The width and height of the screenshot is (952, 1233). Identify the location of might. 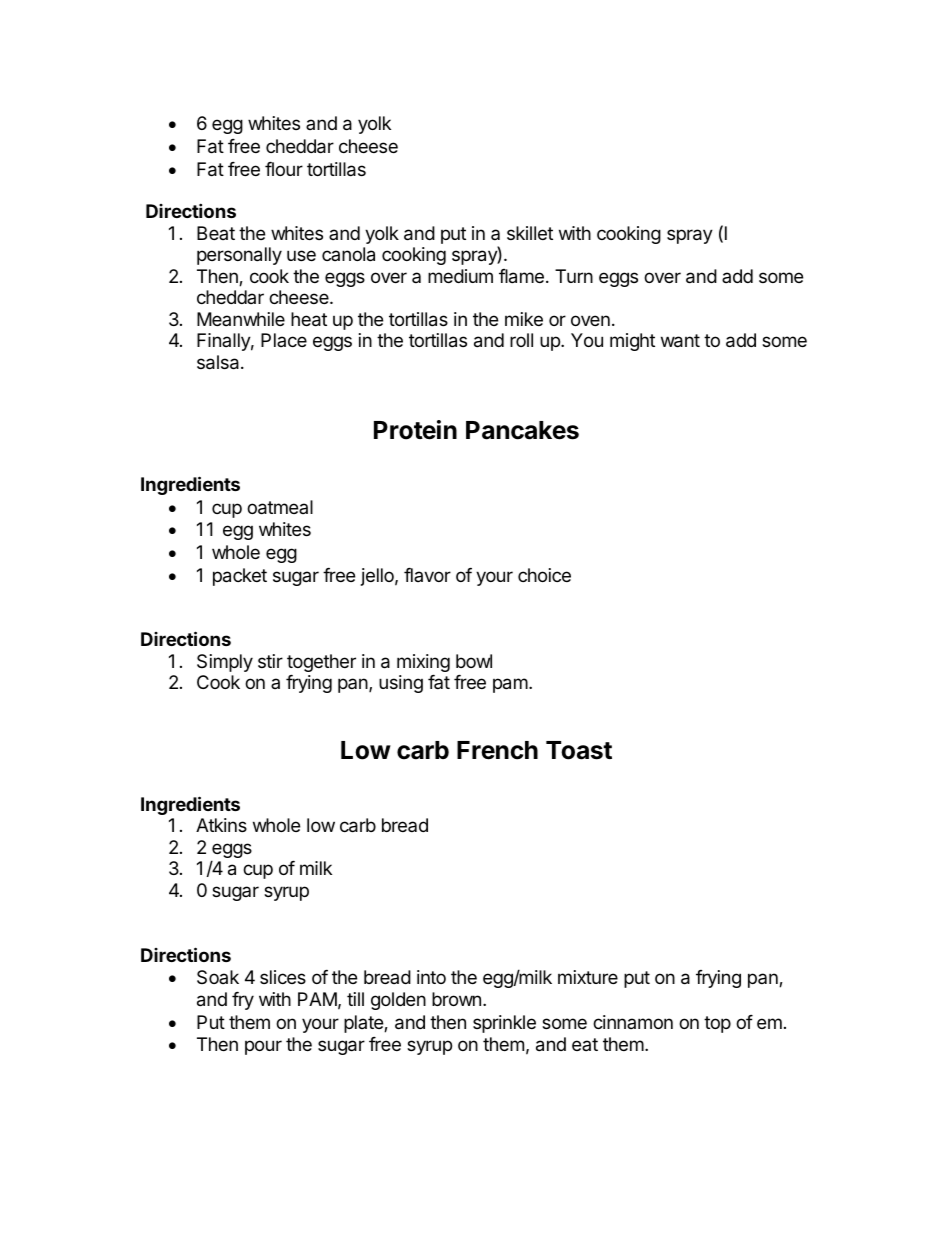
(632, 342).
